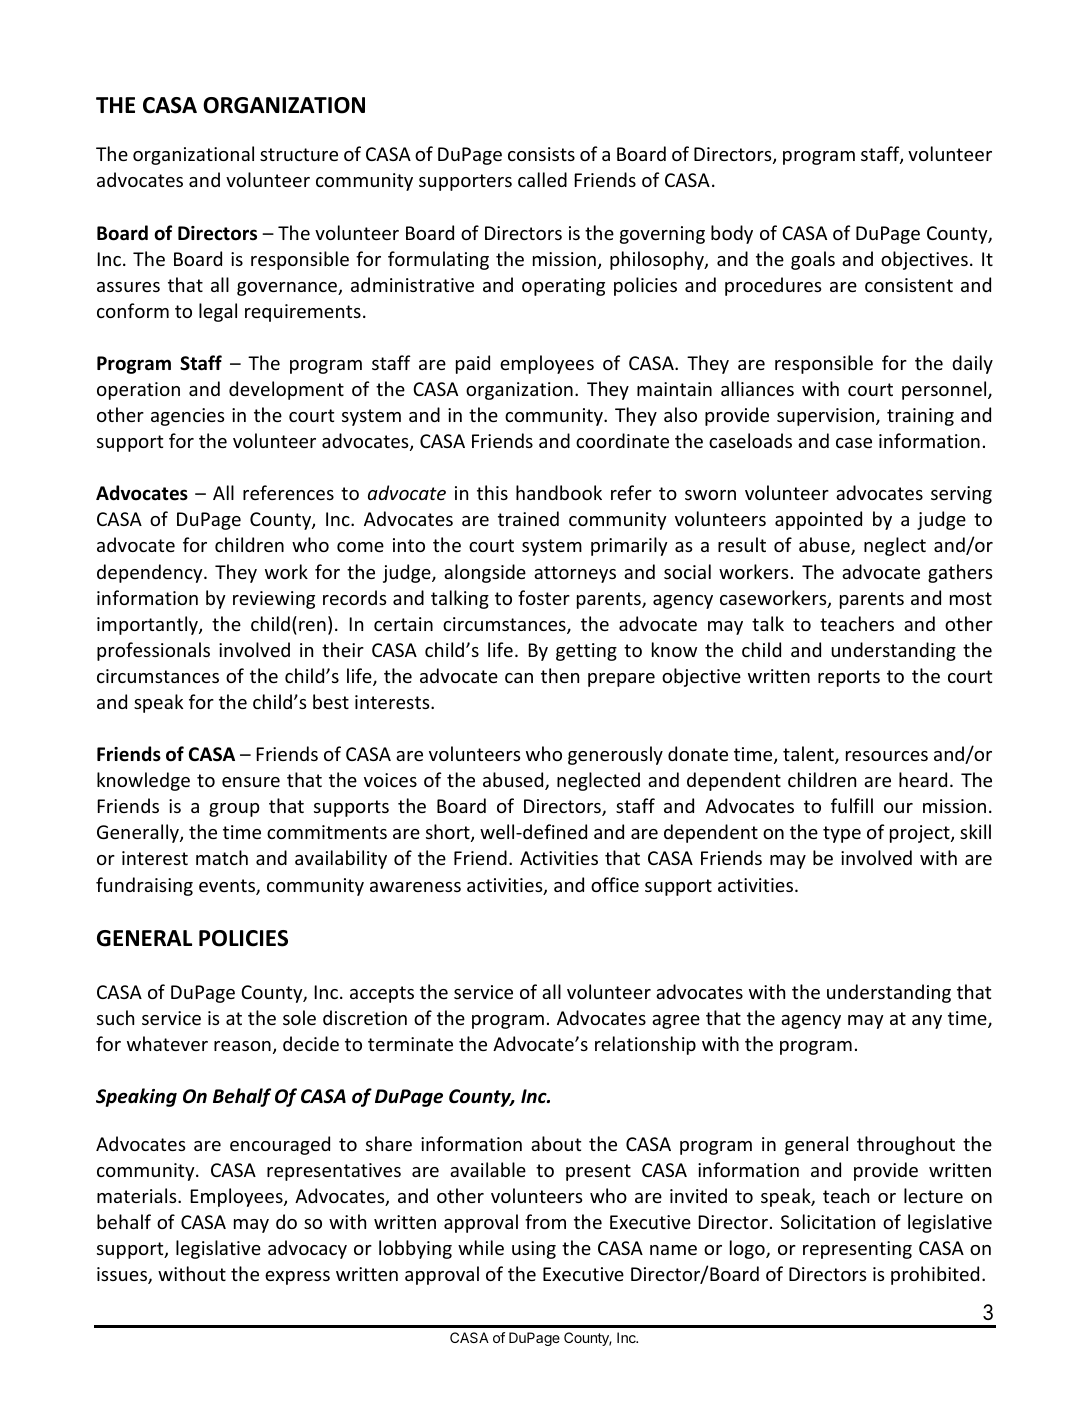  I want to click on reports, so click(849, 678).
